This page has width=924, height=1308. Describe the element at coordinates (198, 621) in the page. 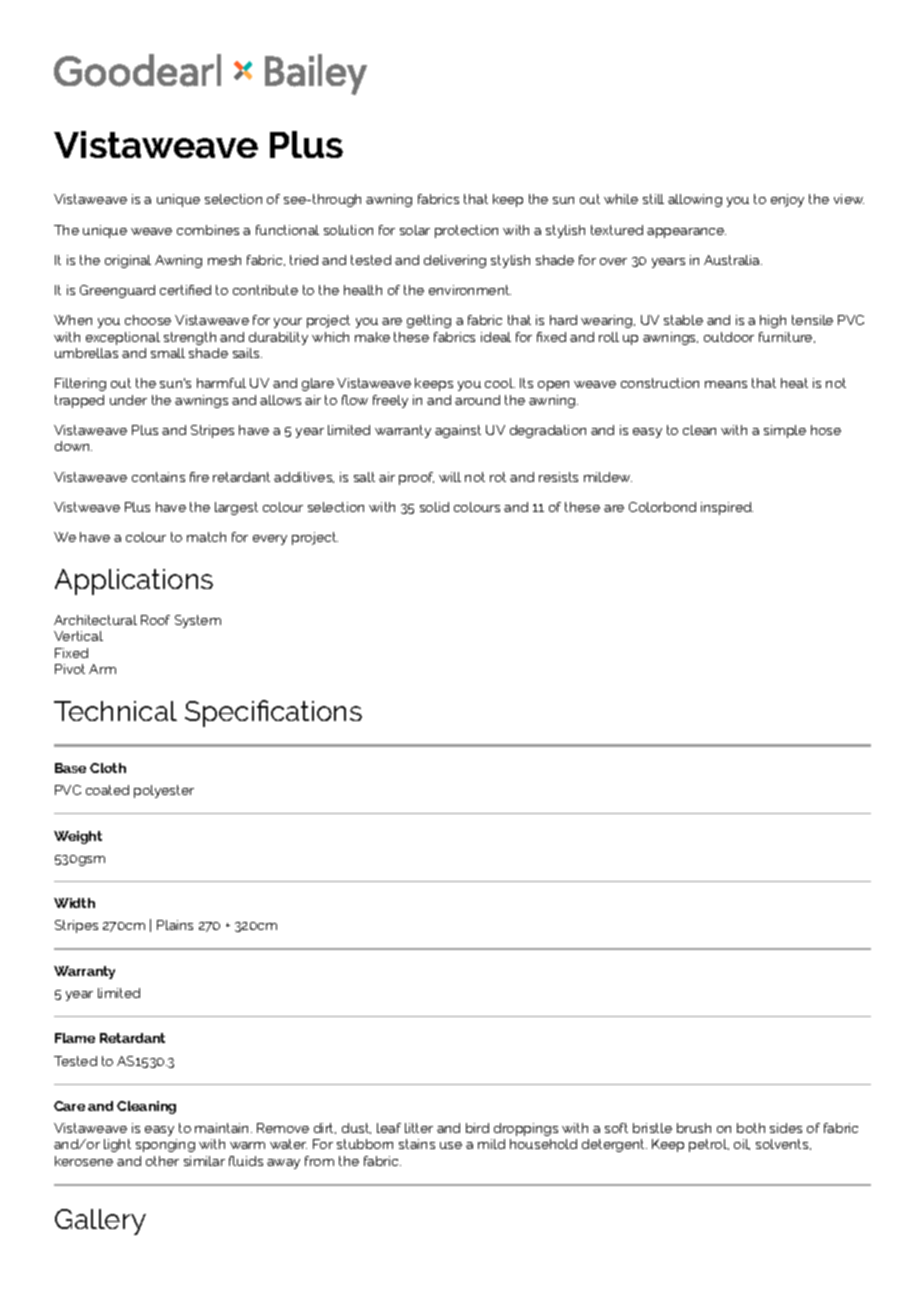

I see `System` at that location.
